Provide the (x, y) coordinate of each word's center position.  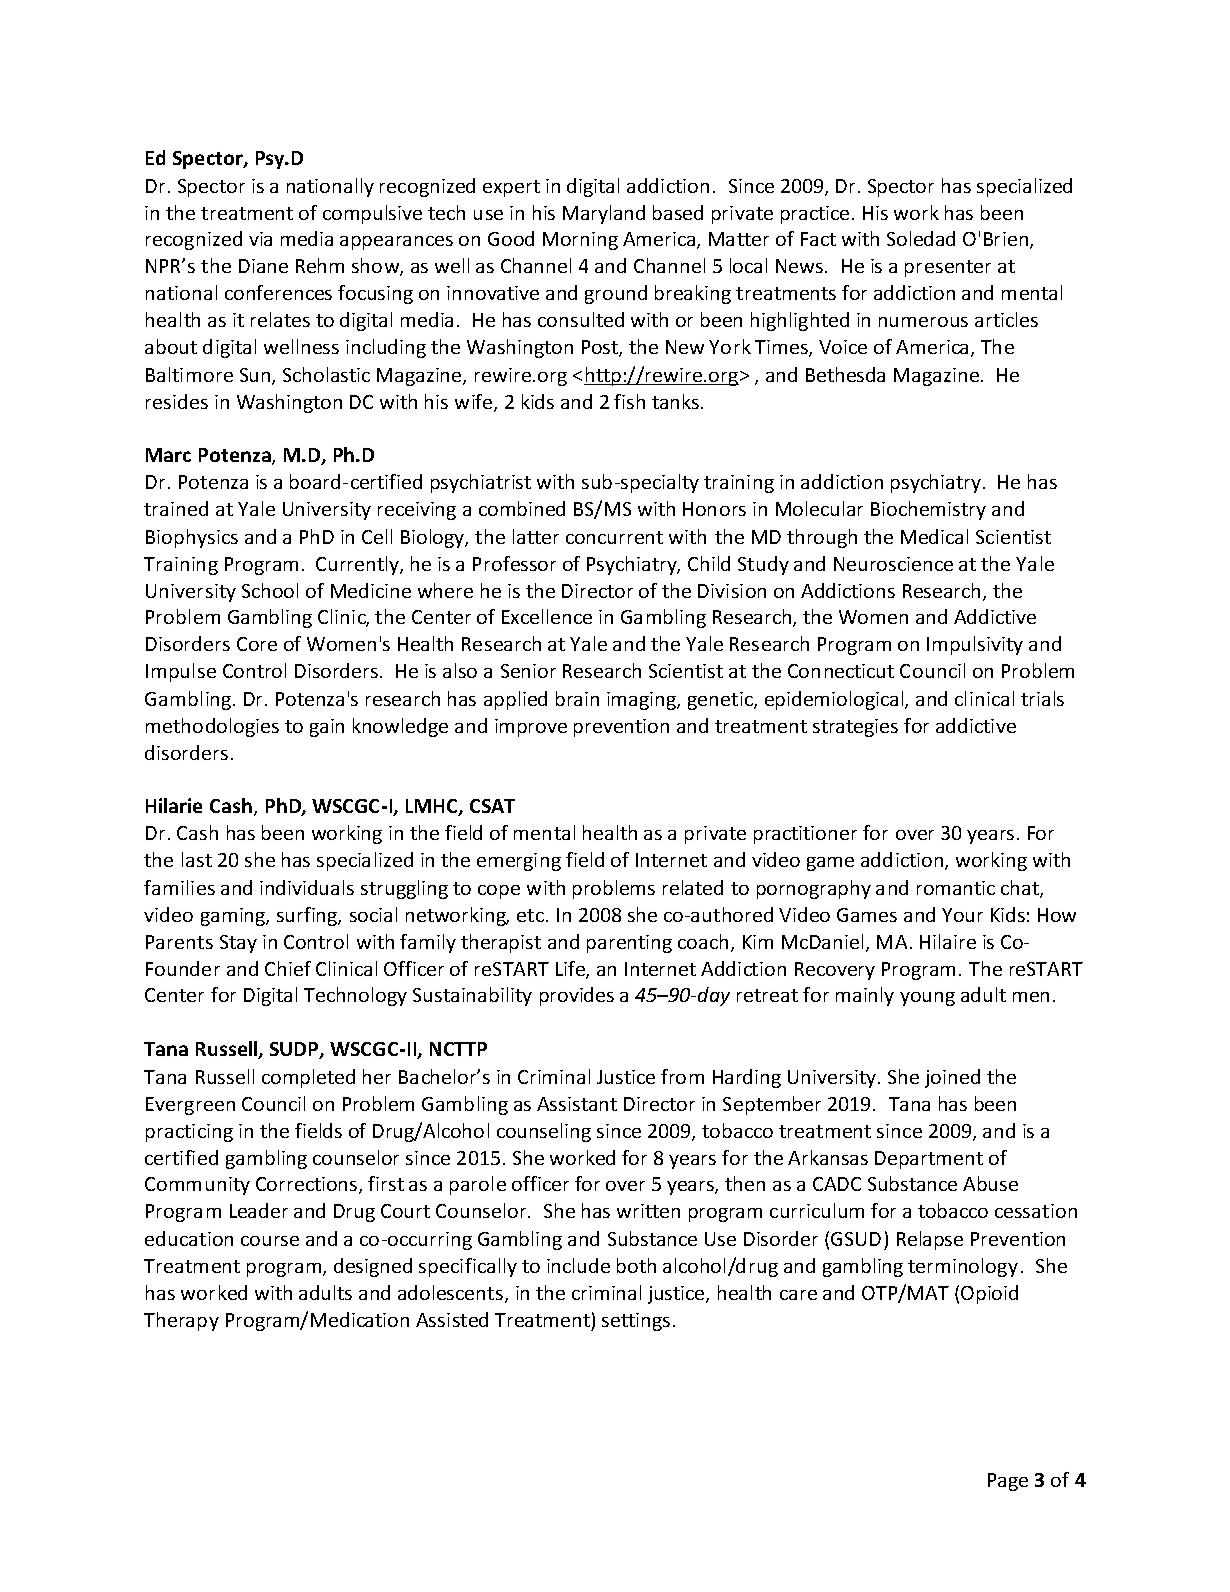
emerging (519, 862)
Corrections (308, 1185)
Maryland (604, 214)
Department (929, 1160)
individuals (307, 887)
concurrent (614, 537)
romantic (956, 888)
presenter (948, 268)
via (260, 239)
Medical (934, 536)
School (270, 590)
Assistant (577, 1104)
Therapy (181, 1321)
